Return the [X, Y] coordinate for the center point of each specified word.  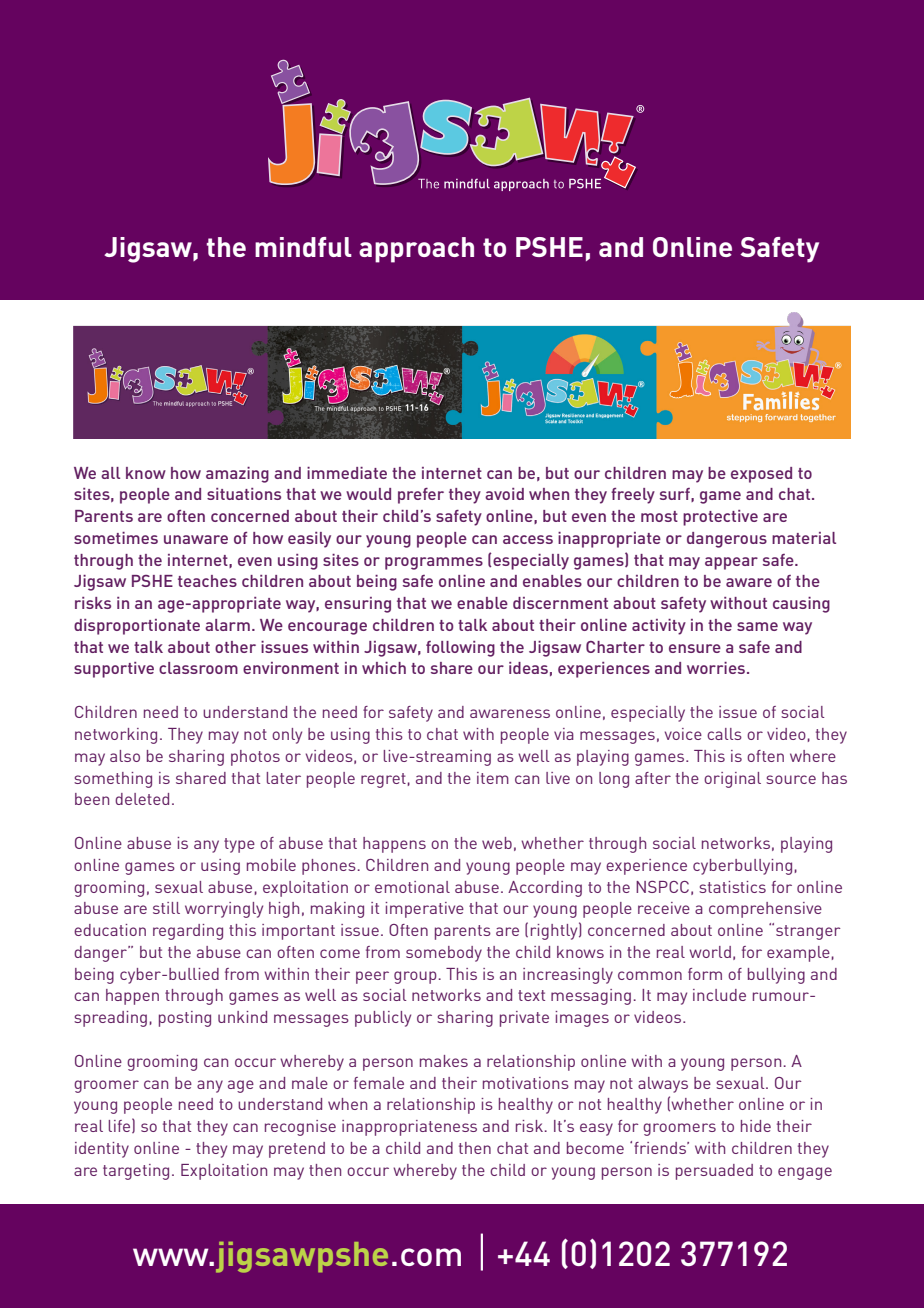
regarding [188, 932]
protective [720, 518]
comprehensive [765, 910]
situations [244, 494]
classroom [198, 668]
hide [756, 1126]
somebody [444, 954]
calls [724, 734]
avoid [504, 494]
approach [416, 250]
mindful [303, 247]
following [460, 649]
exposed [761, 475]
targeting [136, 1172]
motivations [526, 1083]
